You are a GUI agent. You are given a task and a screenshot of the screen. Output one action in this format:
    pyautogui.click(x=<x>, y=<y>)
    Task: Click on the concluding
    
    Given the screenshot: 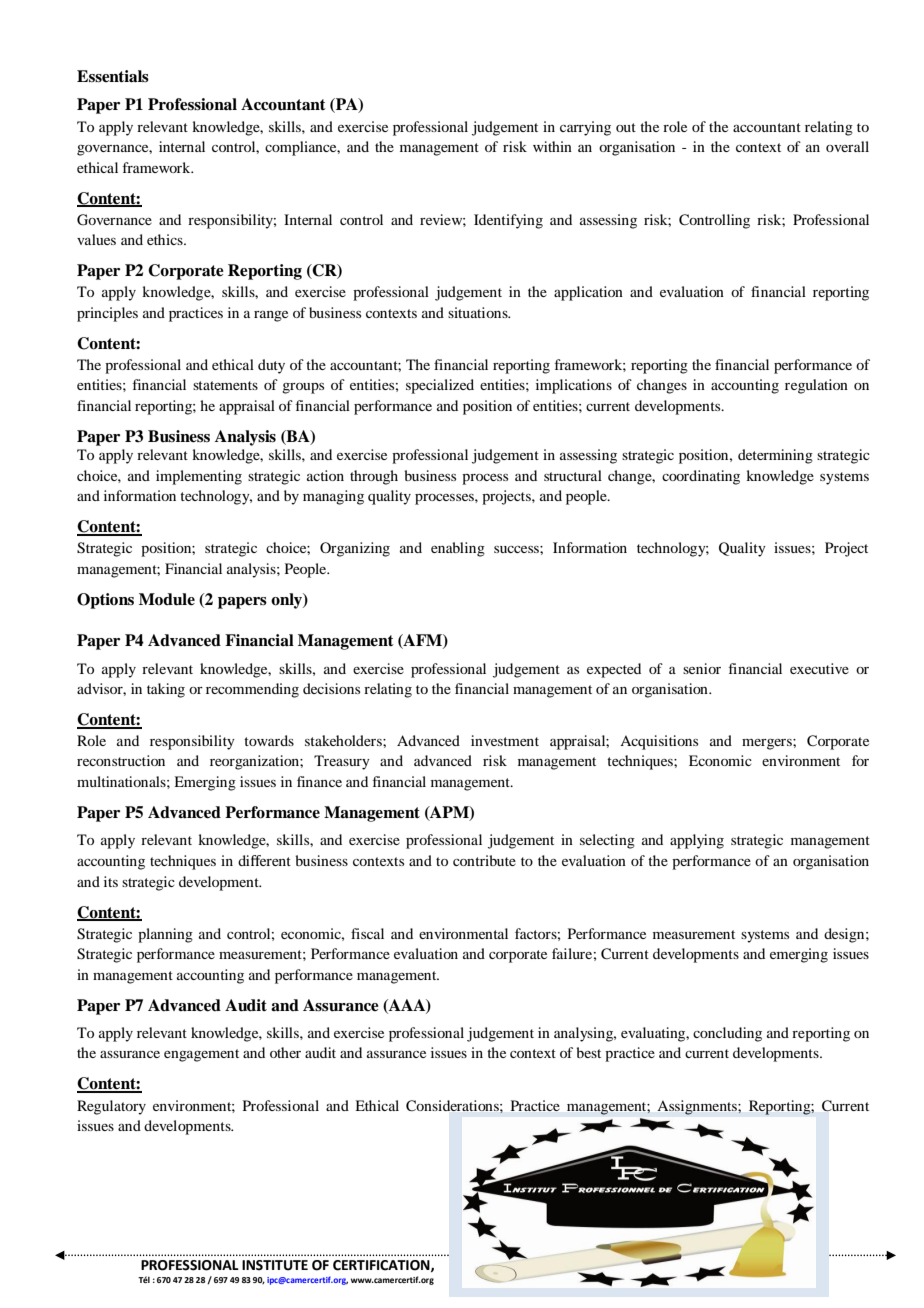 What is the action you would take?
    pyautogui.click(x=727, y=1034)
